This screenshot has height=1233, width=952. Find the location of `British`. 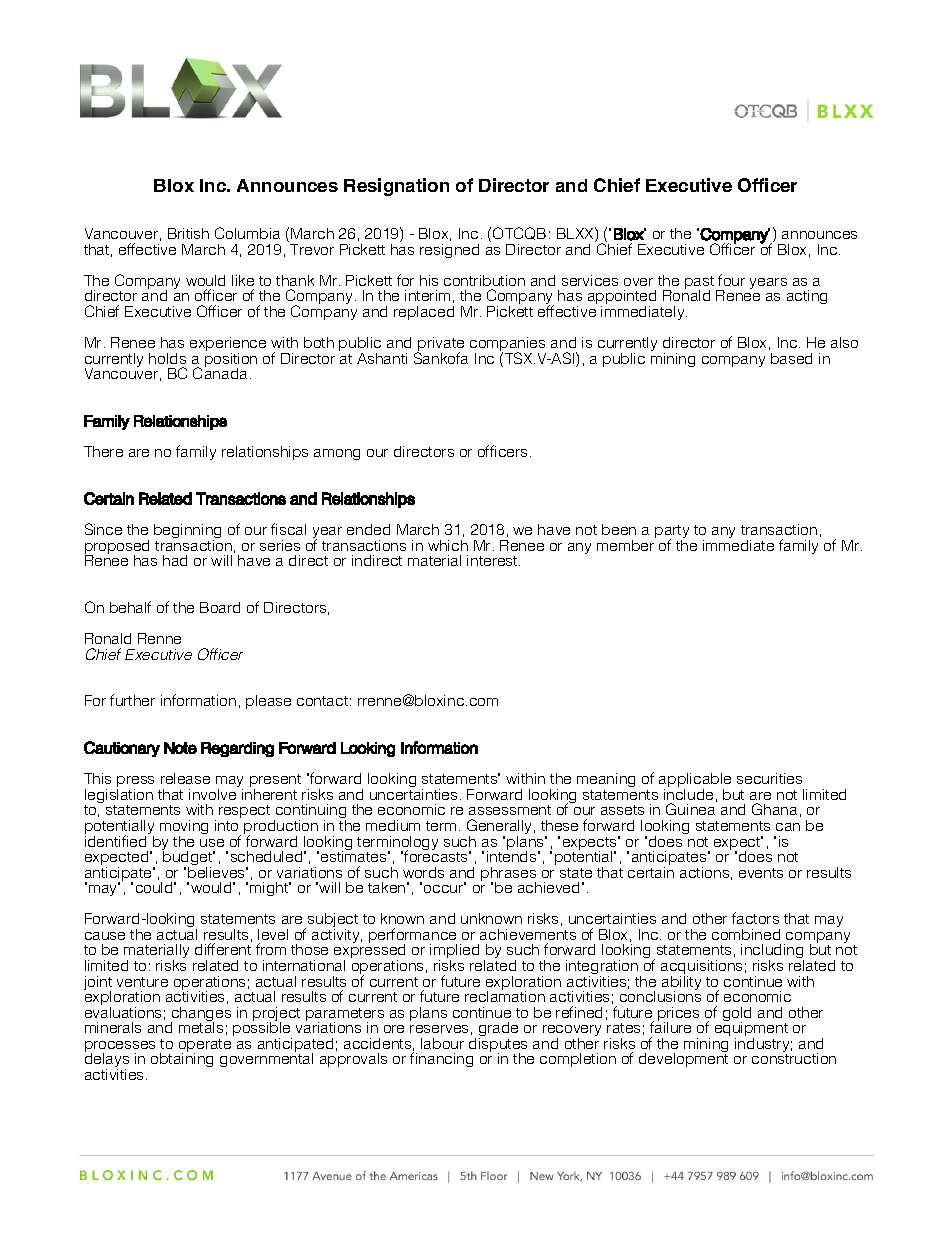

British is located at coordinates (188, 233).
